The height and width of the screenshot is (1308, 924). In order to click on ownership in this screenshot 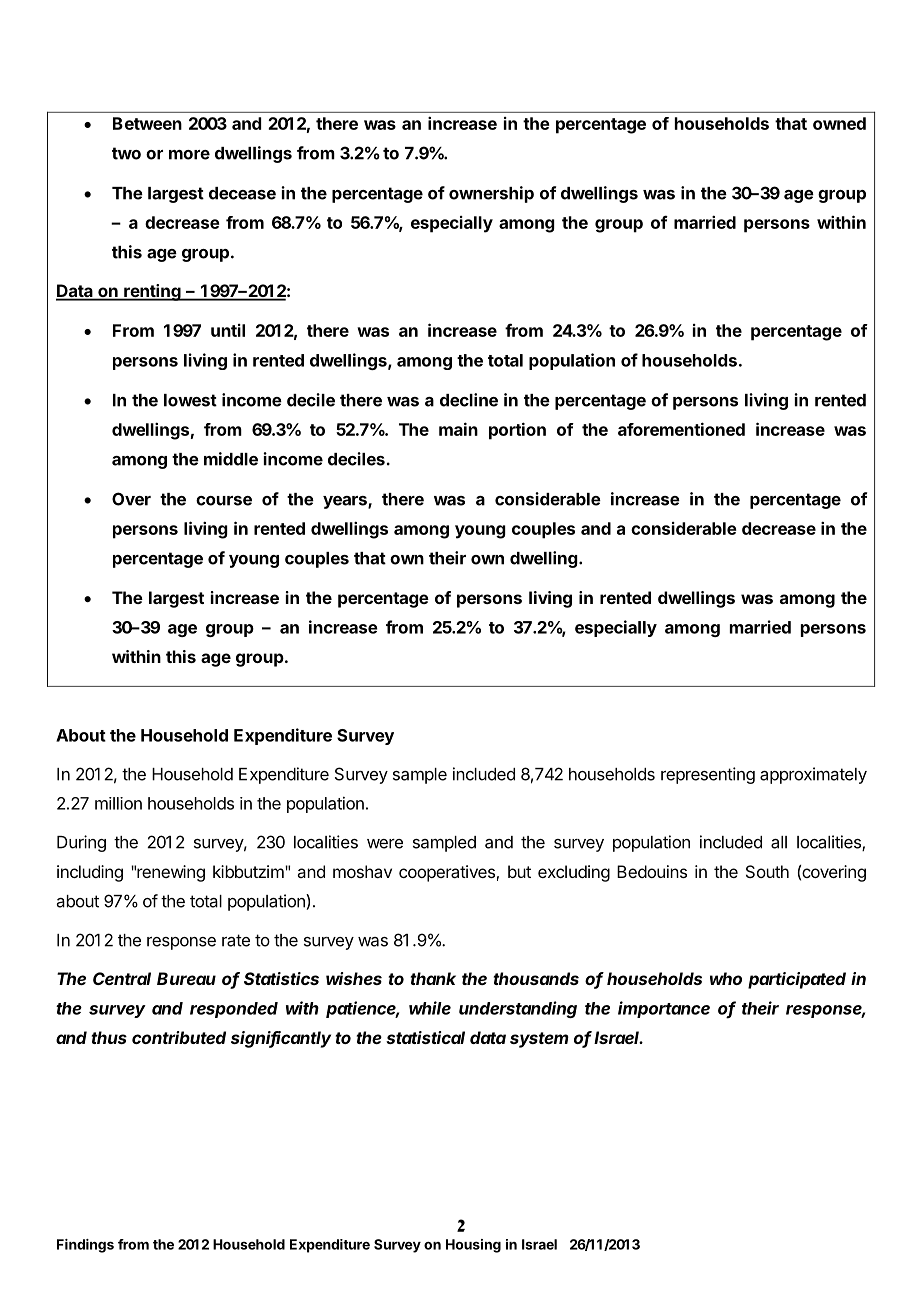, I will do `click(491, 194)`.
